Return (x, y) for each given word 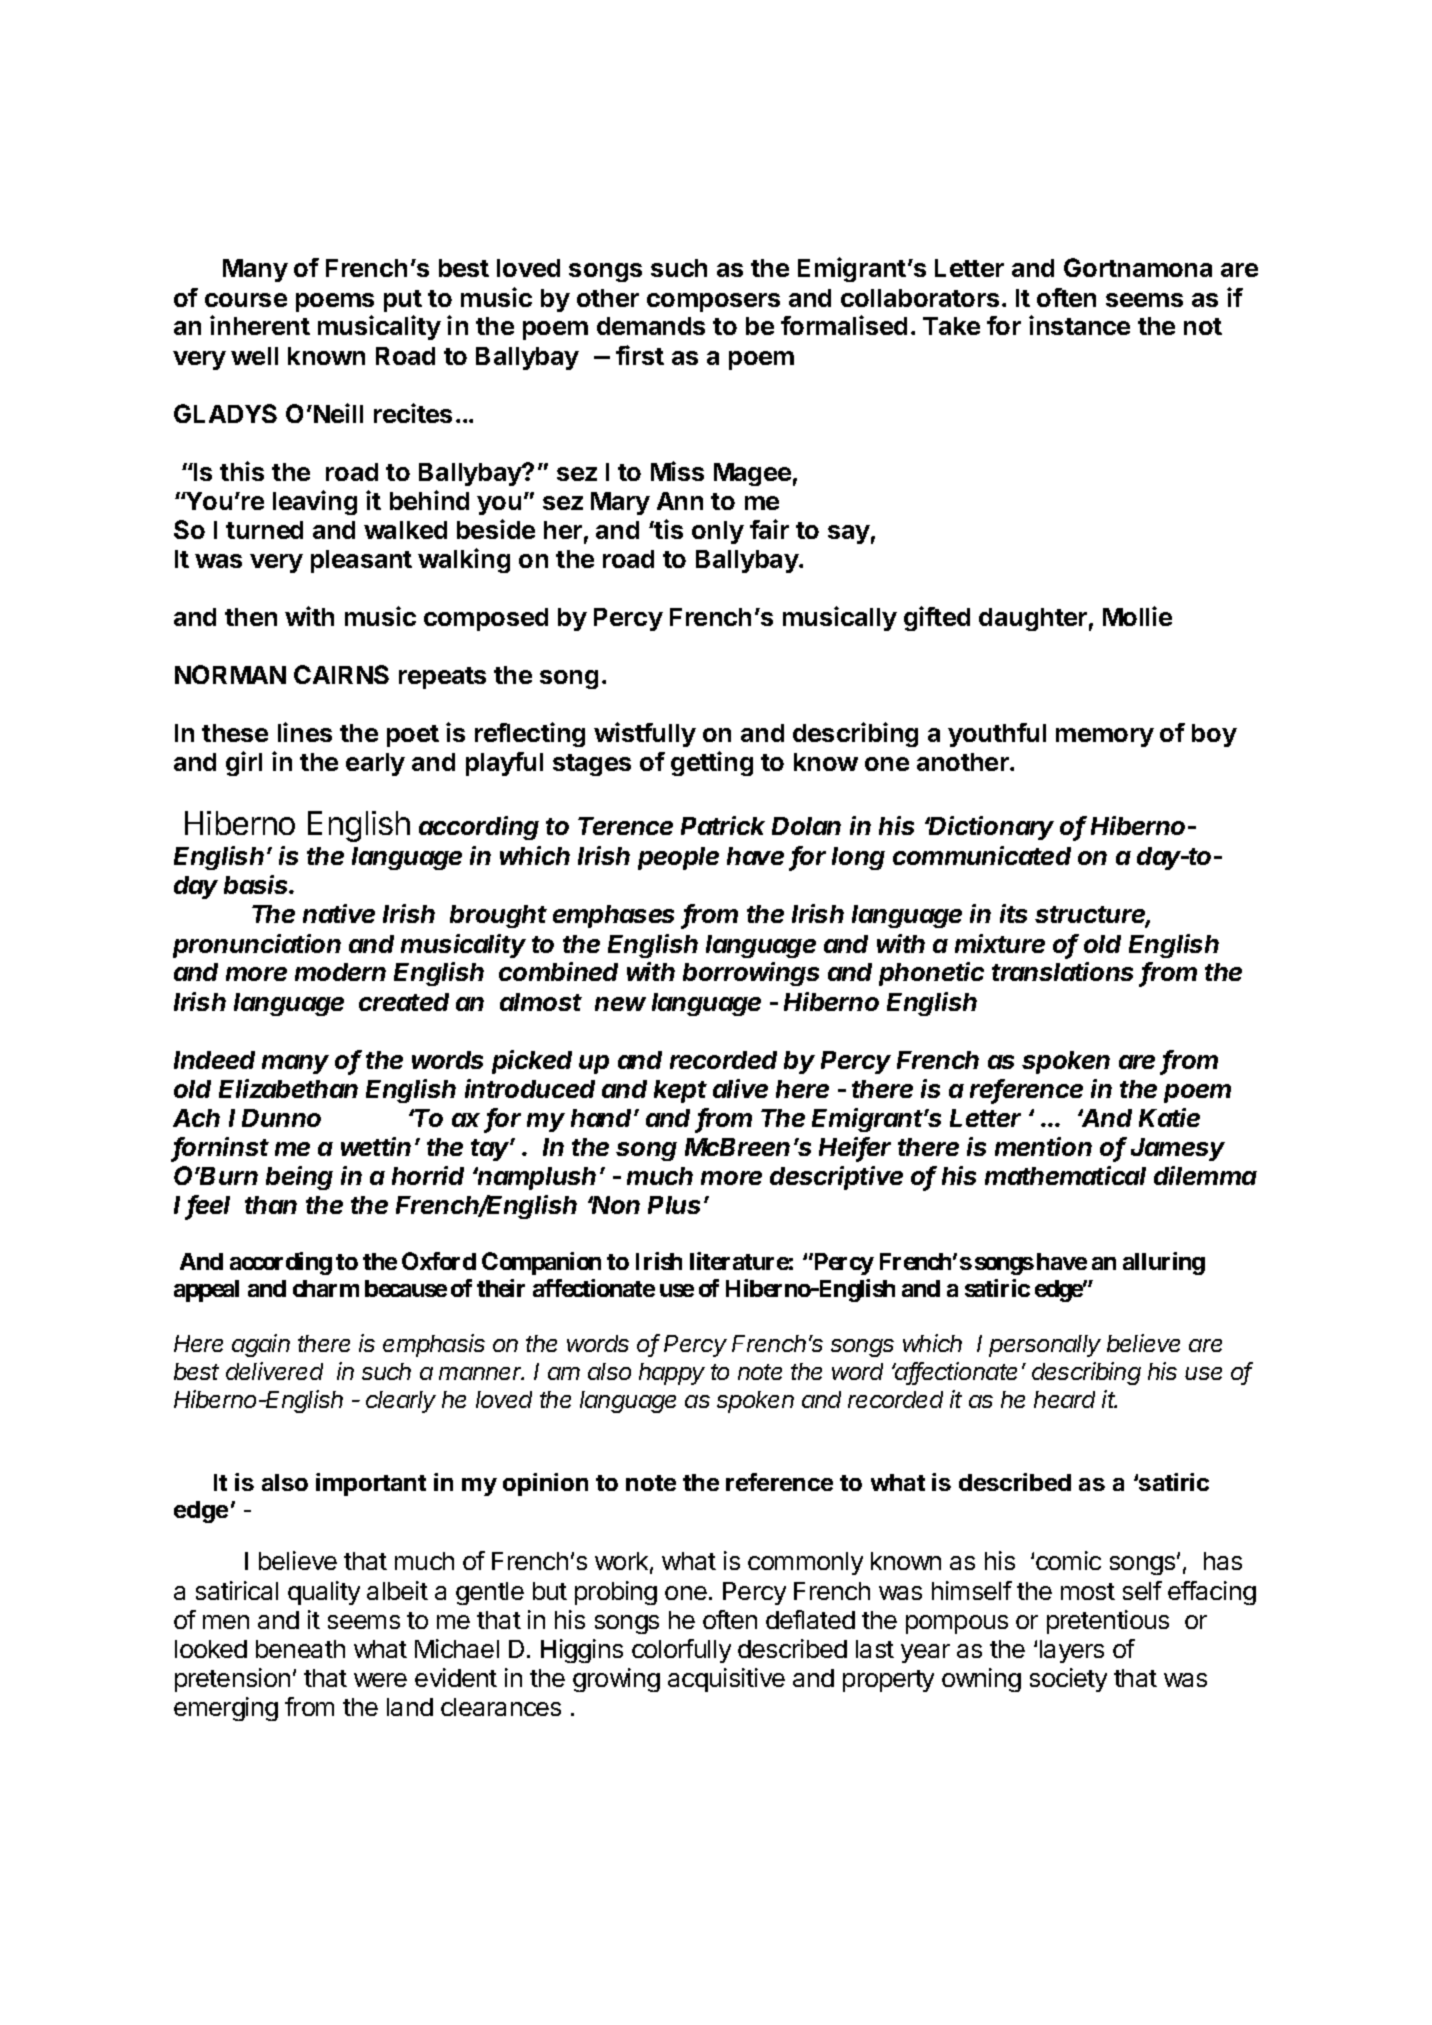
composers (713, 302)
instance (1079, 325)
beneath (300, 1649)
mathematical (1065, 1175)
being (299, 1178)
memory (1105, 737)
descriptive (836, 1178)
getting (712, 763)
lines (305, 732)
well (254, 356)
